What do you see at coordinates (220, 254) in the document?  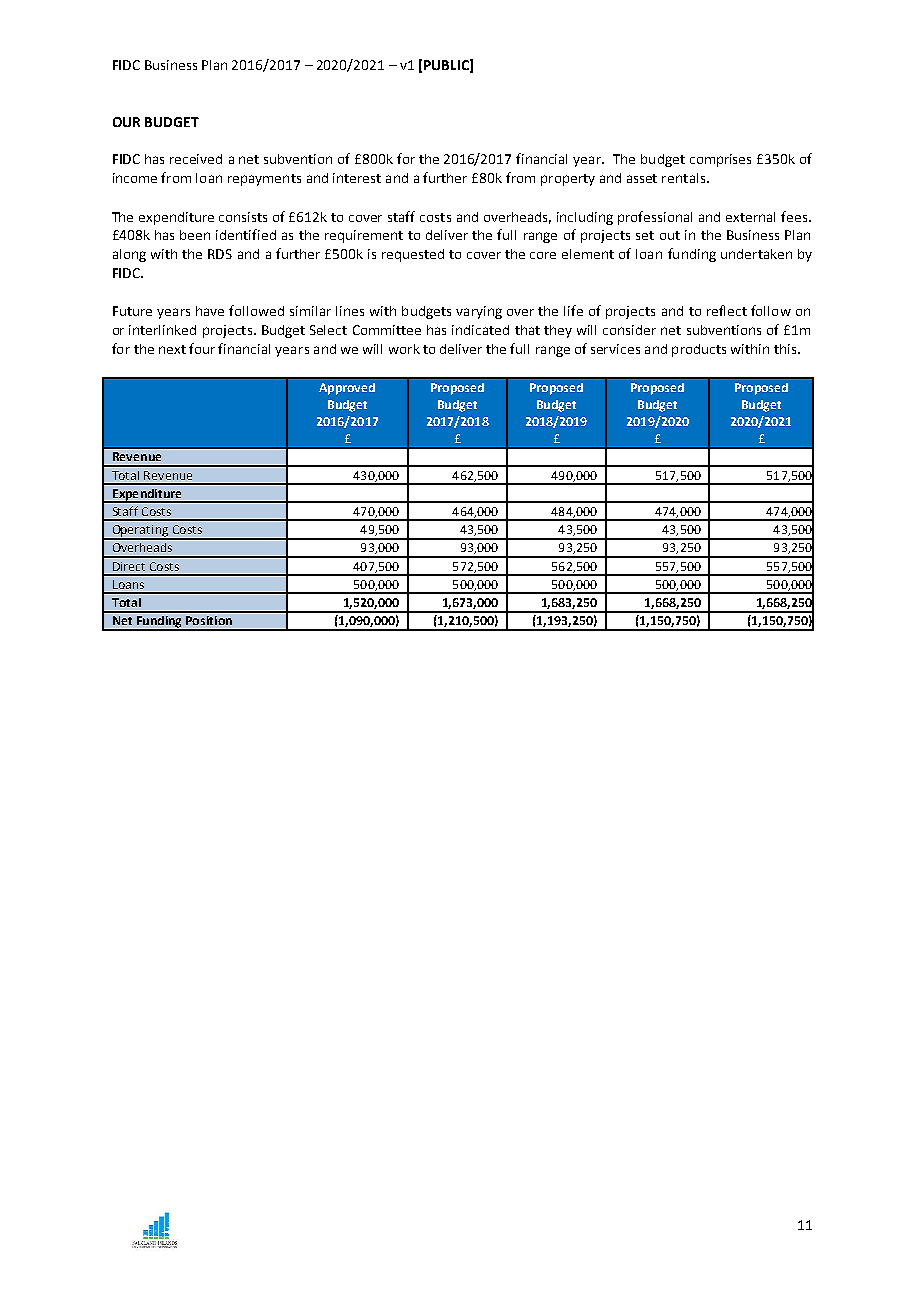 I see `RDS` at bounding box center [220, 254].
